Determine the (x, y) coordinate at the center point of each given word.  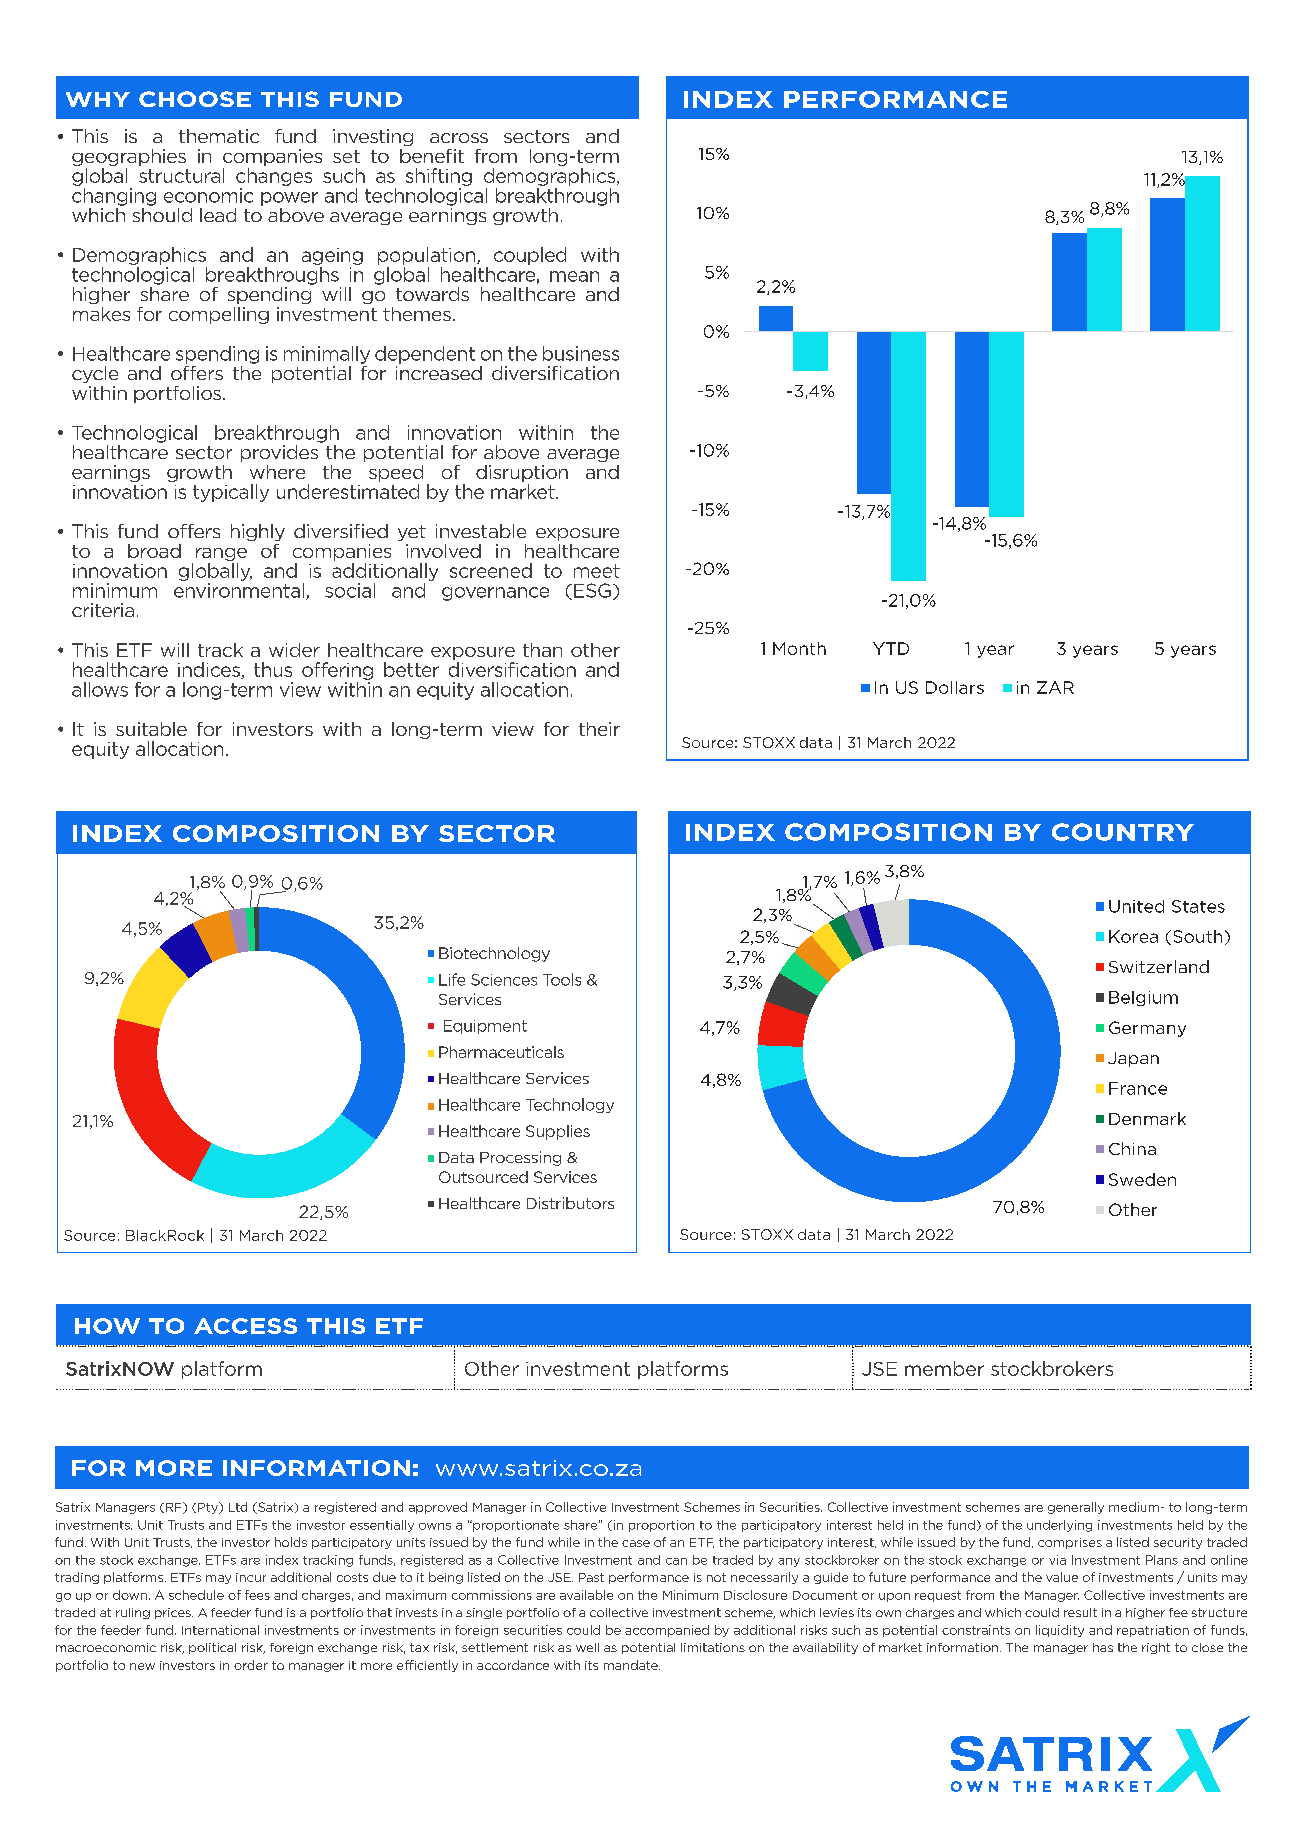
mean (574, 276)
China (1132, 1148)
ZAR (1055, 687)
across (459, 138)
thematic (219, 136)
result (1080, 1612)
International (220, 1630)
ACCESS (245, 1326)
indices (210, 670)
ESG (592, 590)
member (944, 1368)
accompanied (667, 1631)
